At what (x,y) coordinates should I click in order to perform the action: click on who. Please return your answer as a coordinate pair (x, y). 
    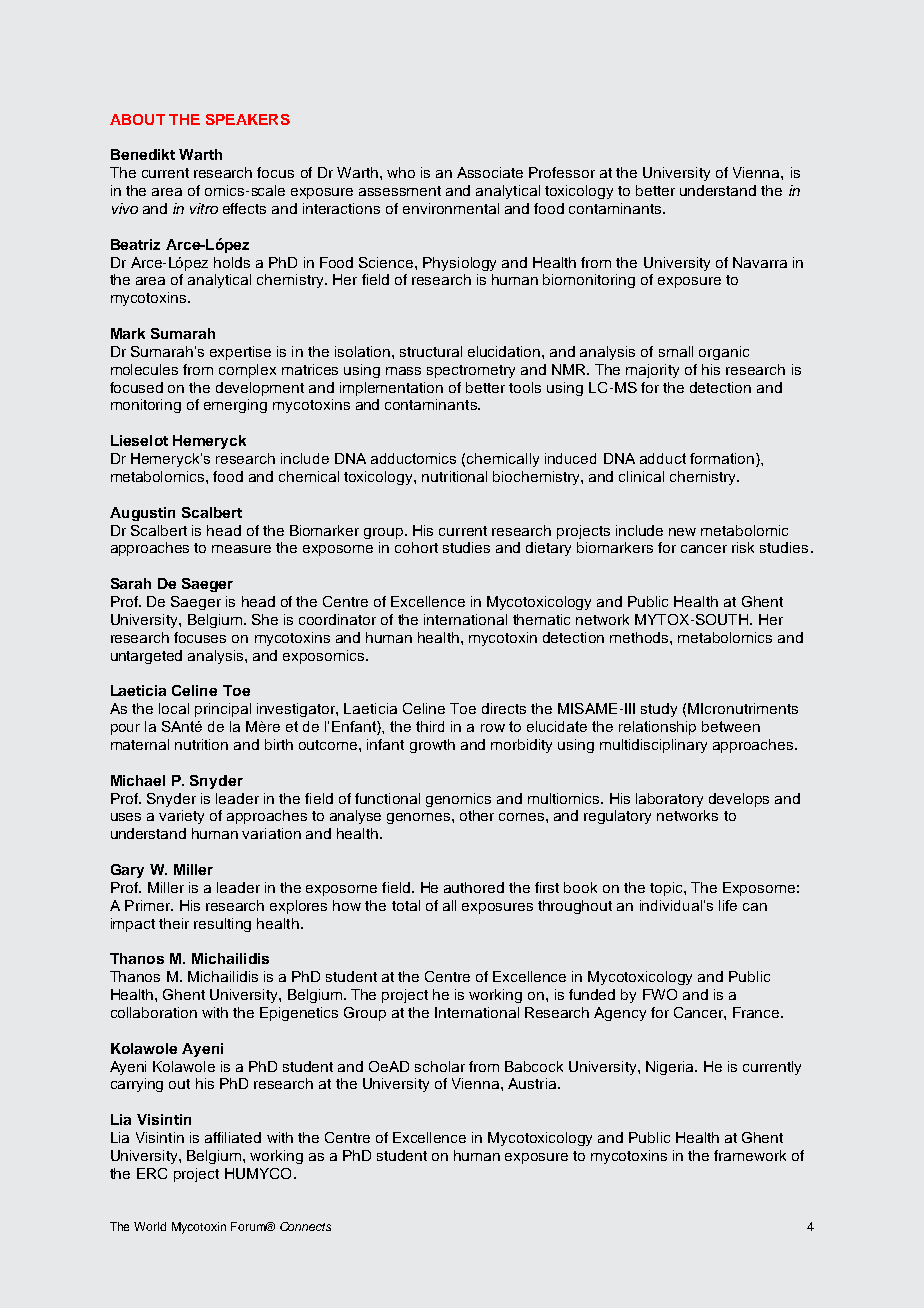
    Looking at the image, I should click on (401, 172).
